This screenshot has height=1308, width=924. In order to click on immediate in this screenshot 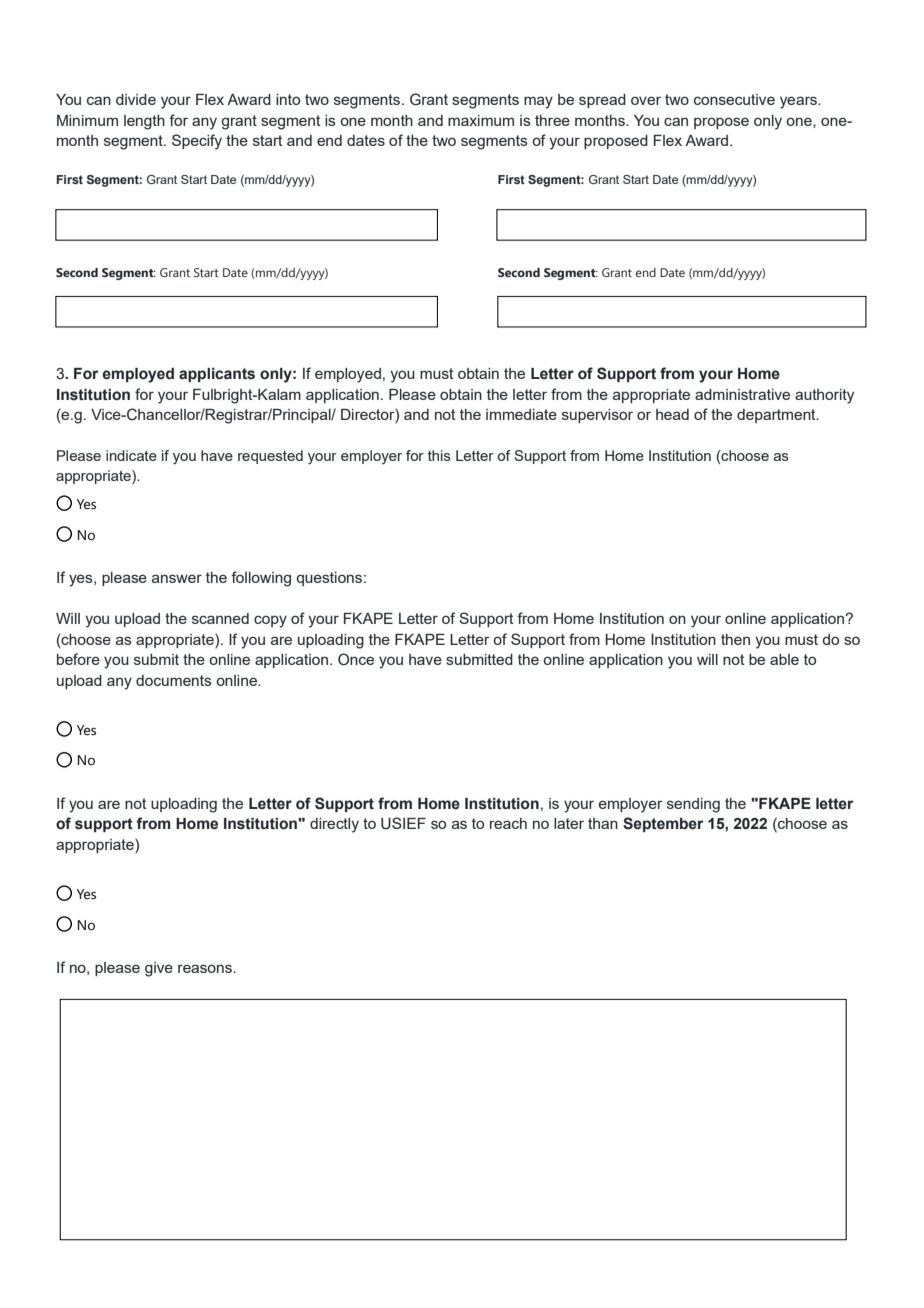, I will do `click(521, 414)`.
